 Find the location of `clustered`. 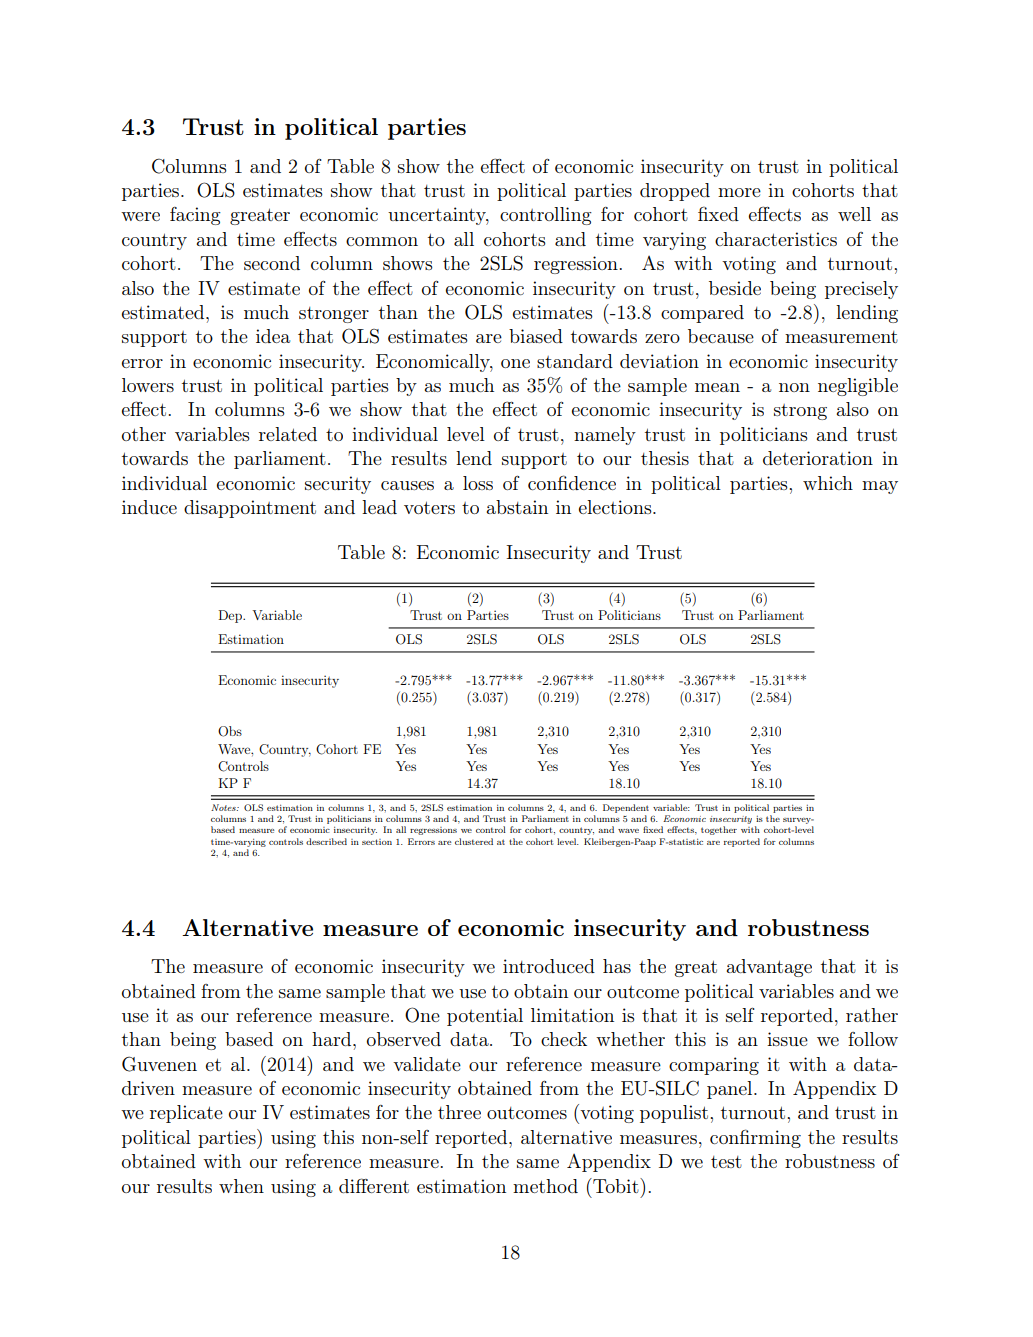

clustered is located at coordinates (474, 841).
